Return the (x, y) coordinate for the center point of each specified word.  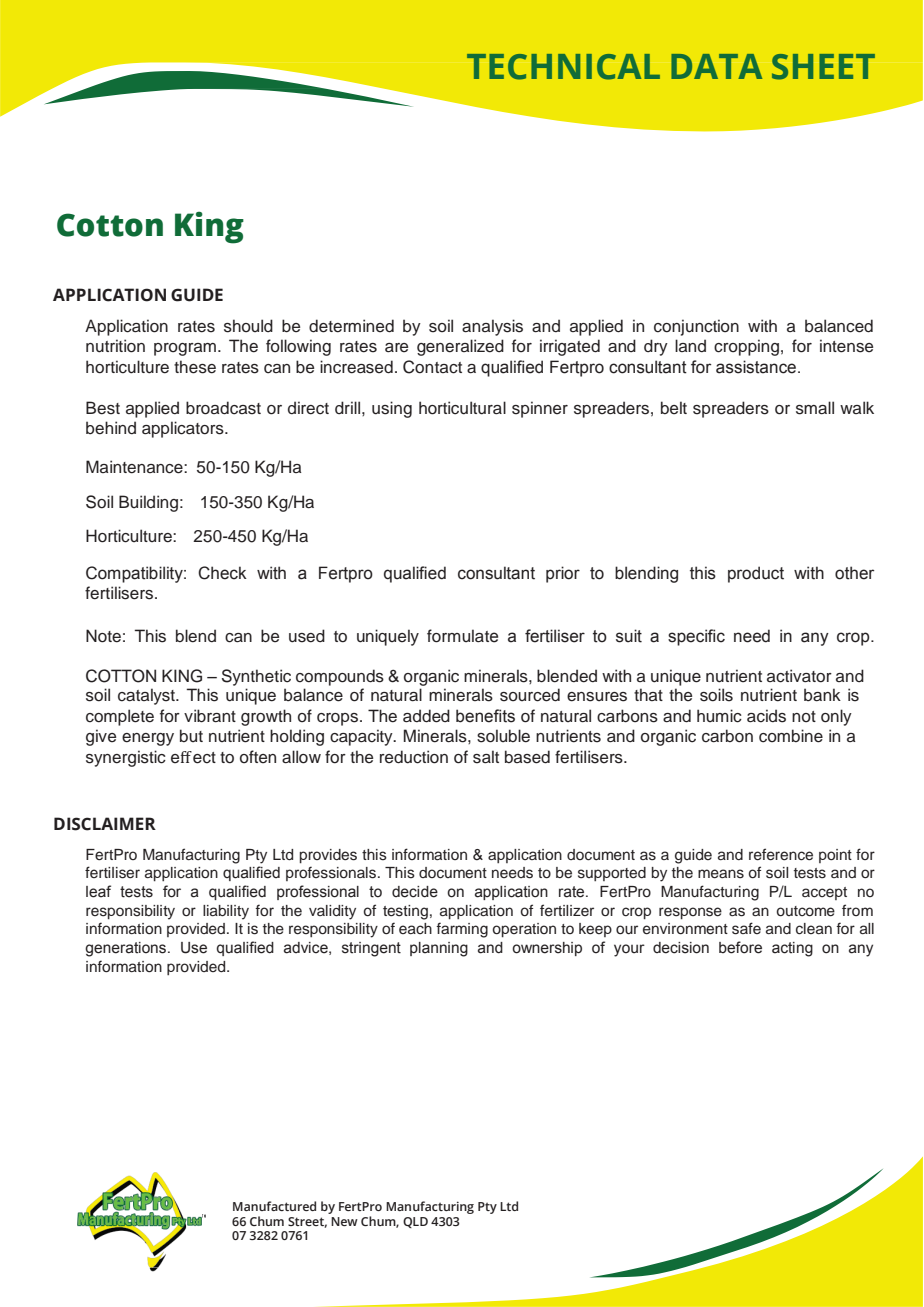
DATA (716, 66)
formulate (462, 636)
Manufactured (274, 1206)
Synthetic (256, 677)
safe (746, 928)
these (195, 367)
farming (462, 930)
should (248, 326)
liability (226, 912)
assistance (756, 367)
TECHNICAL (563, 67)
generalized (460, 347)
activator (799, 676)
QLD (415, 1222)
